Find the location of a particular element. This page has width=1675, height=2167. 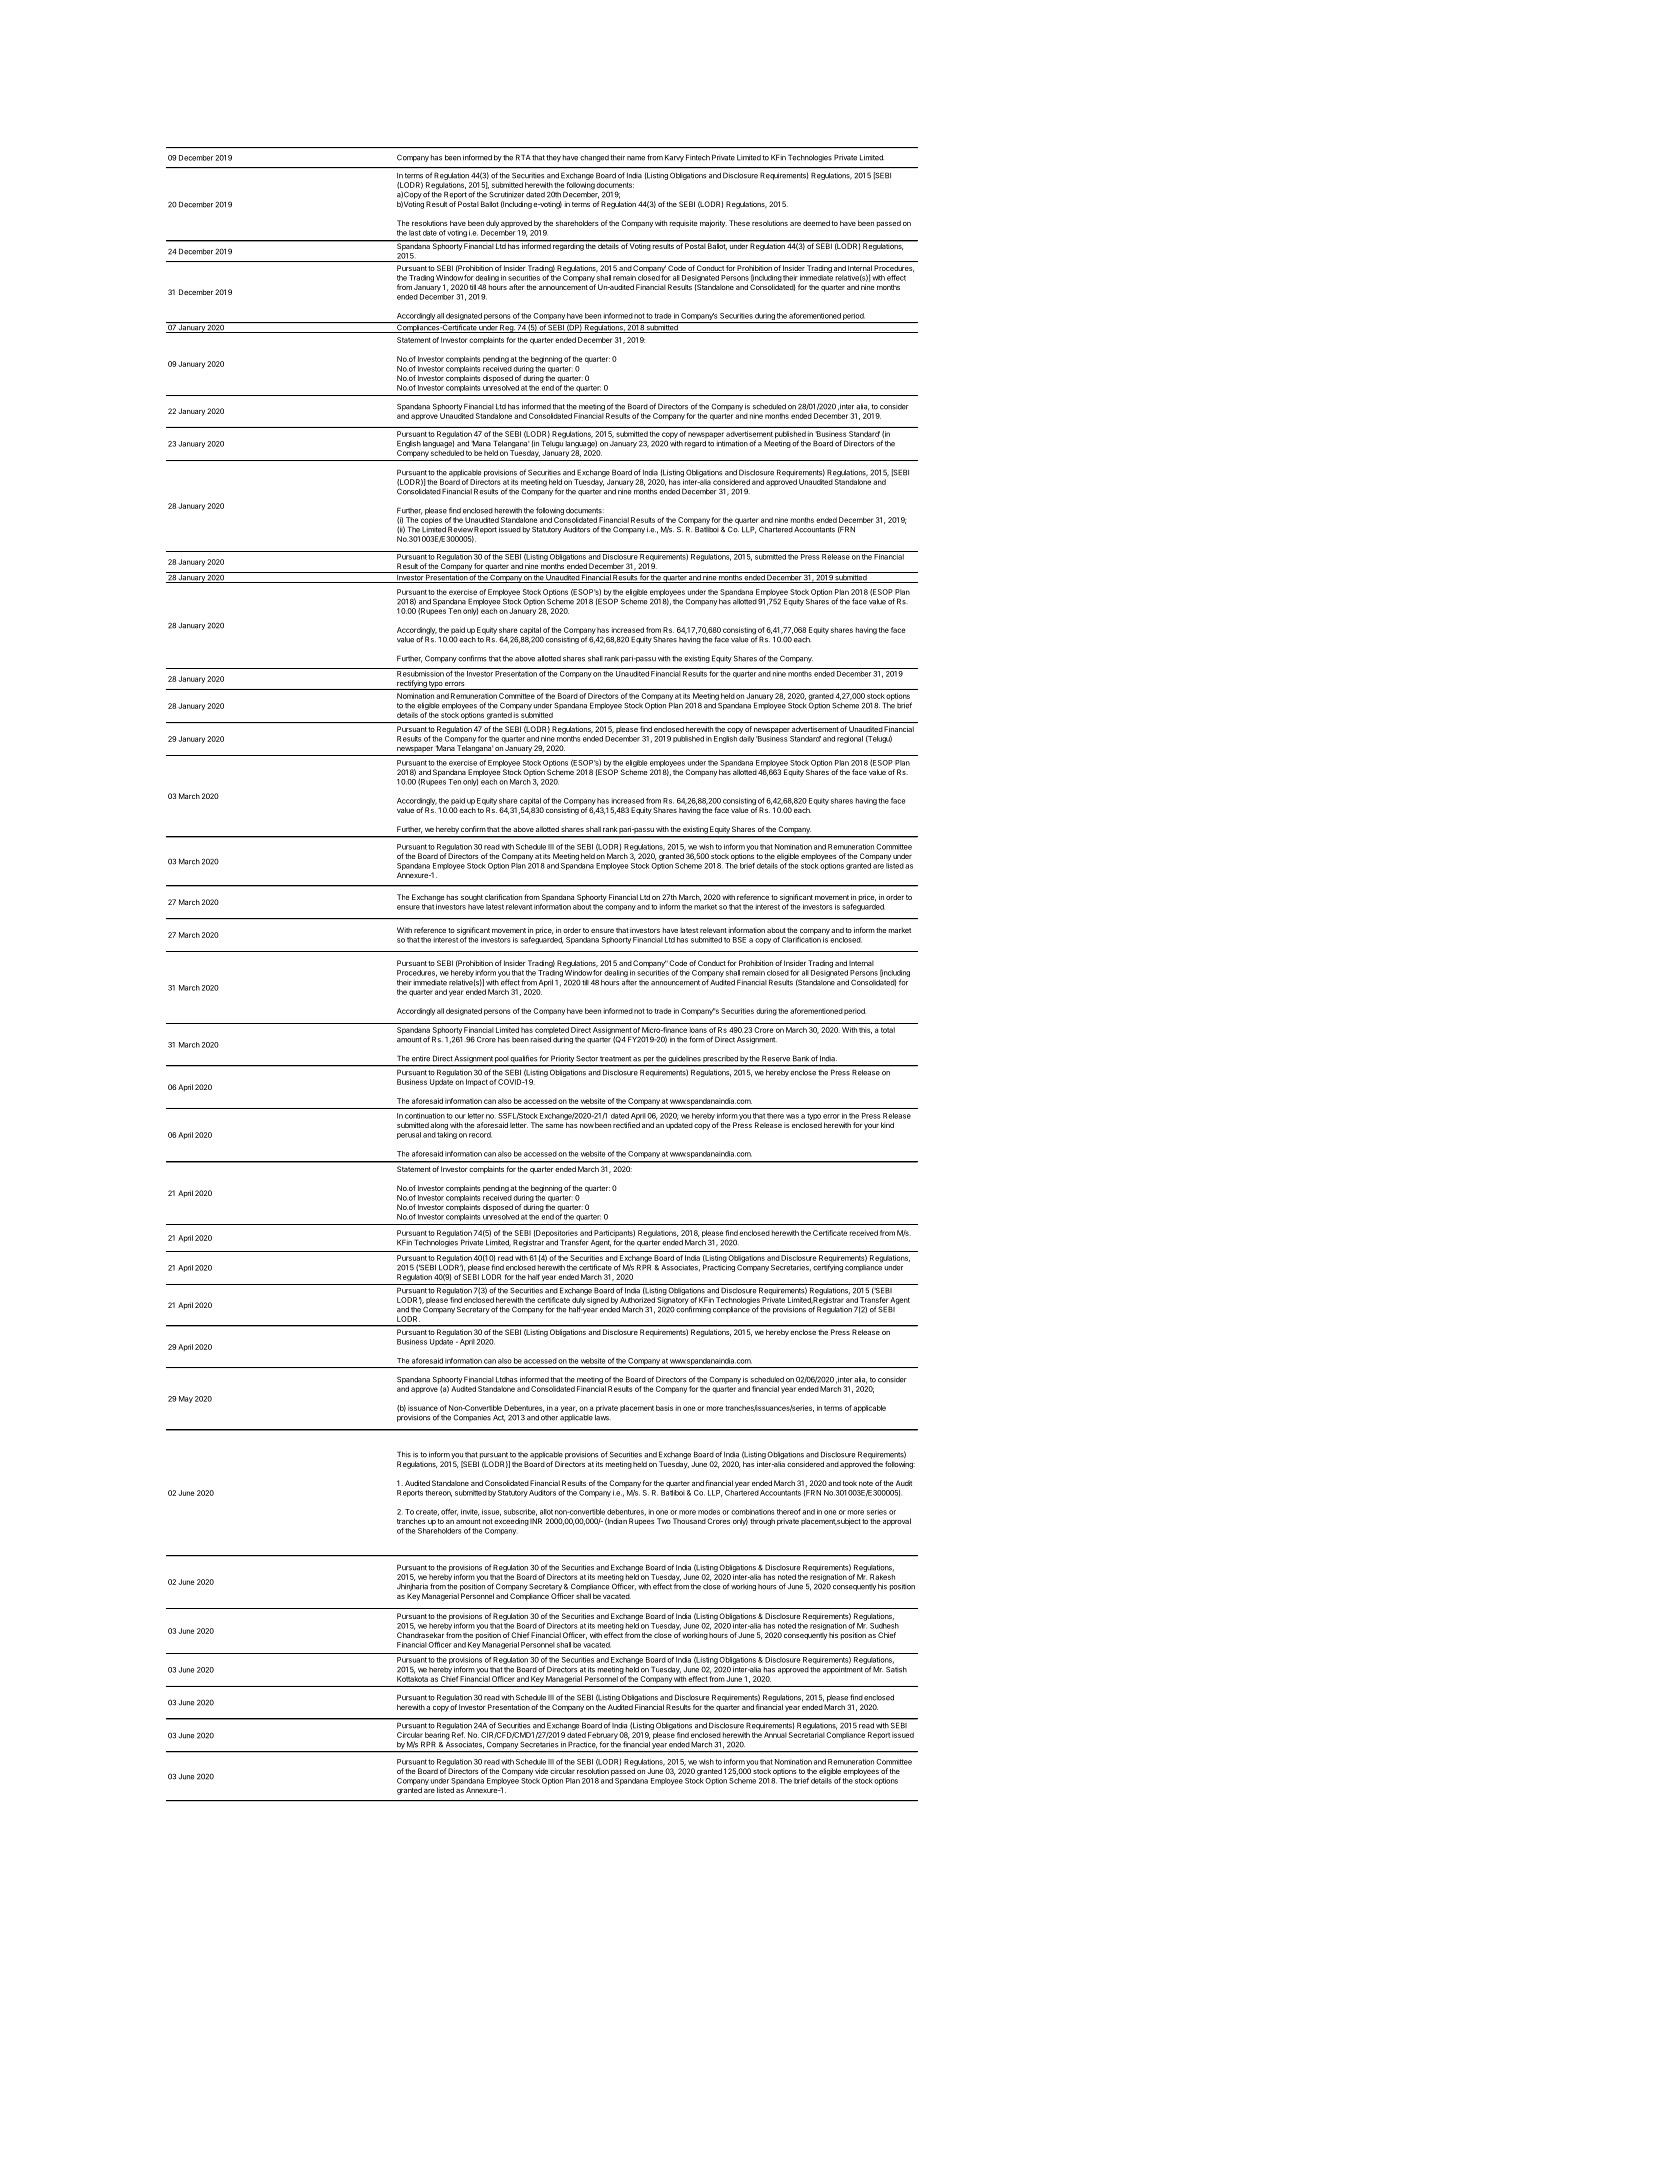

offer is located at coordinates (449, 1512).
